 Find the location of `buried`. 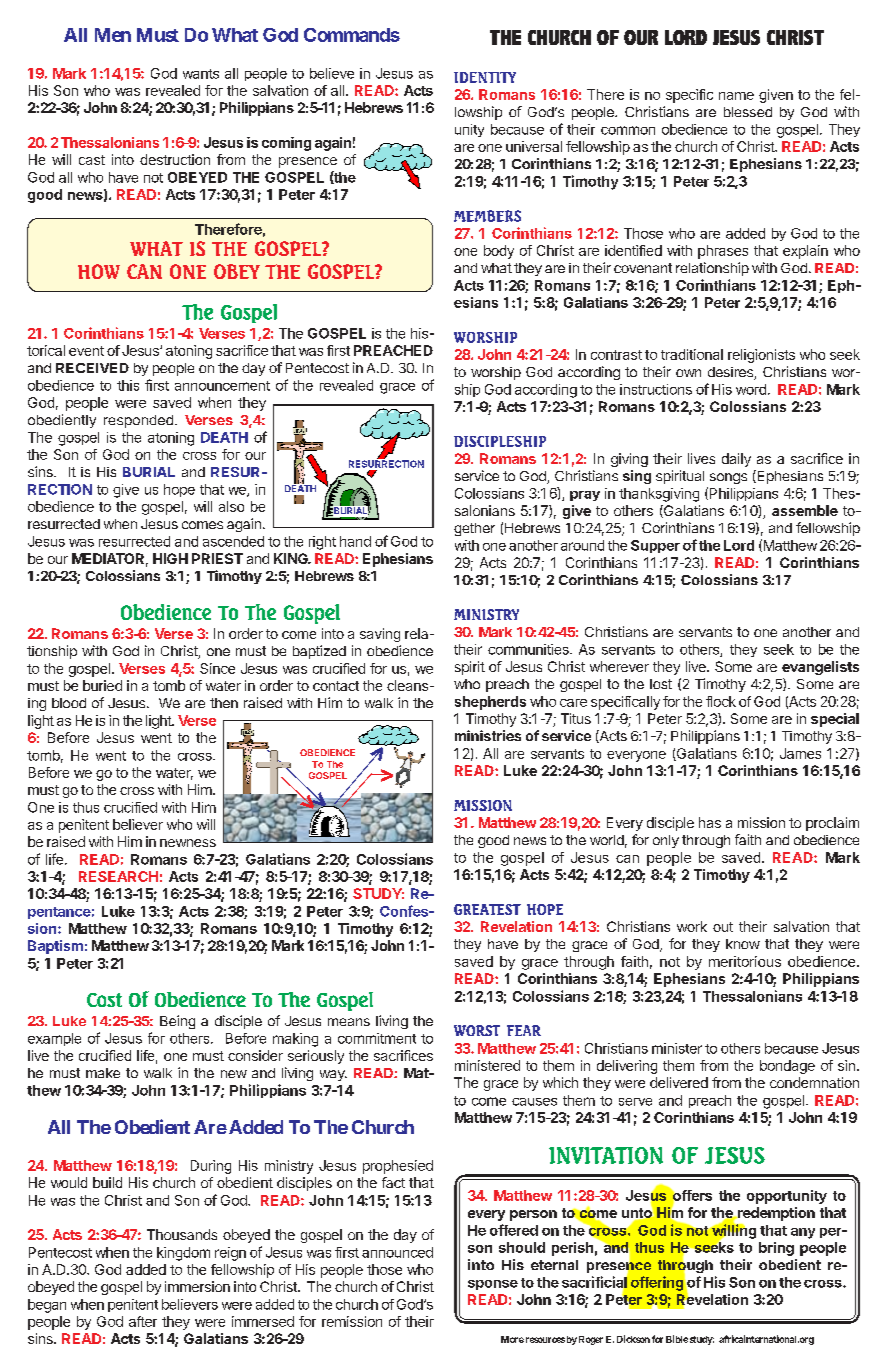

buried is located at coordinates (102, 685).
